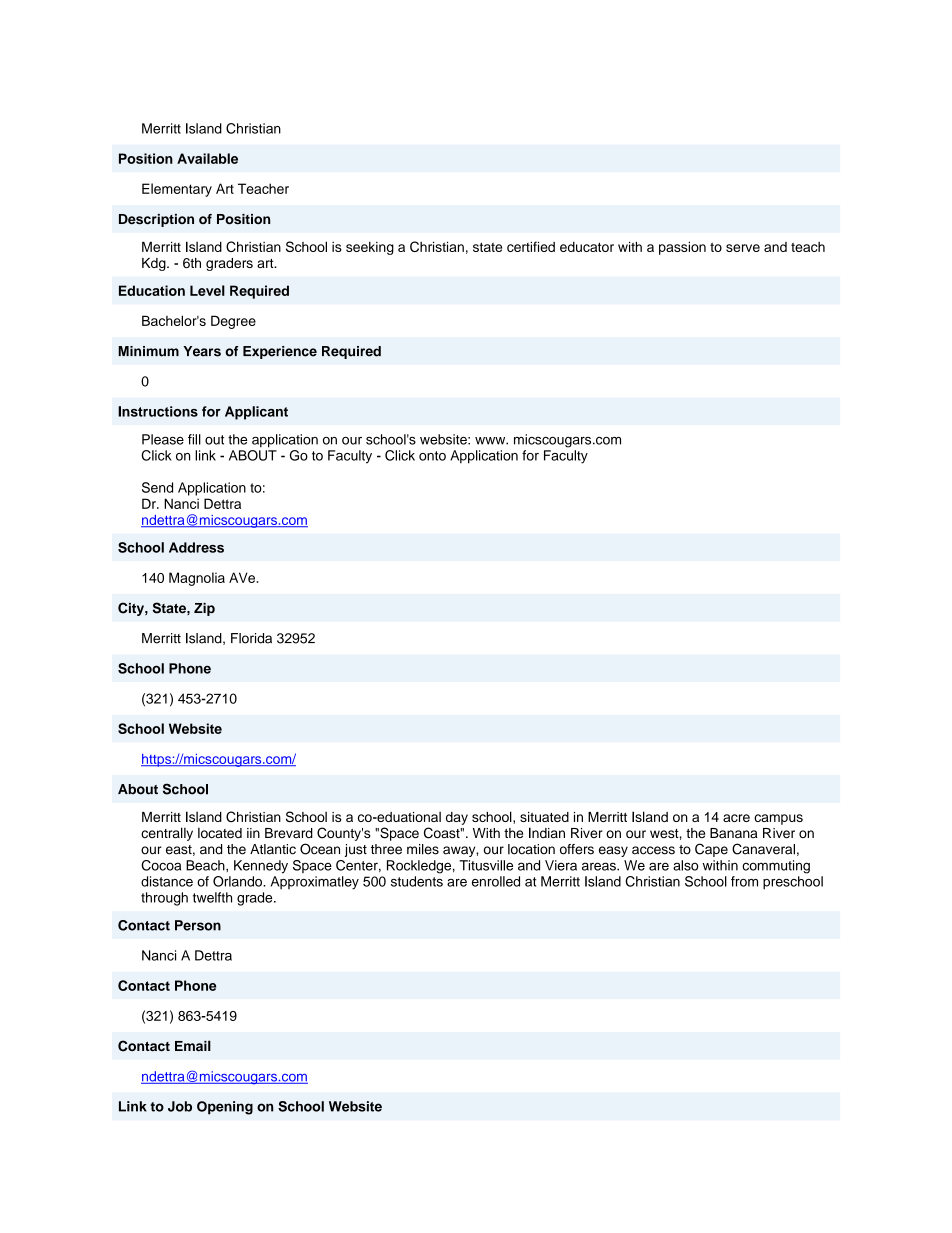 Image resolution: width=952 pixels, height=1233 pixels. What do you see at coordinates (736, 818) in the screenshot?
I see `acre` at bounding box center [736, 818].
